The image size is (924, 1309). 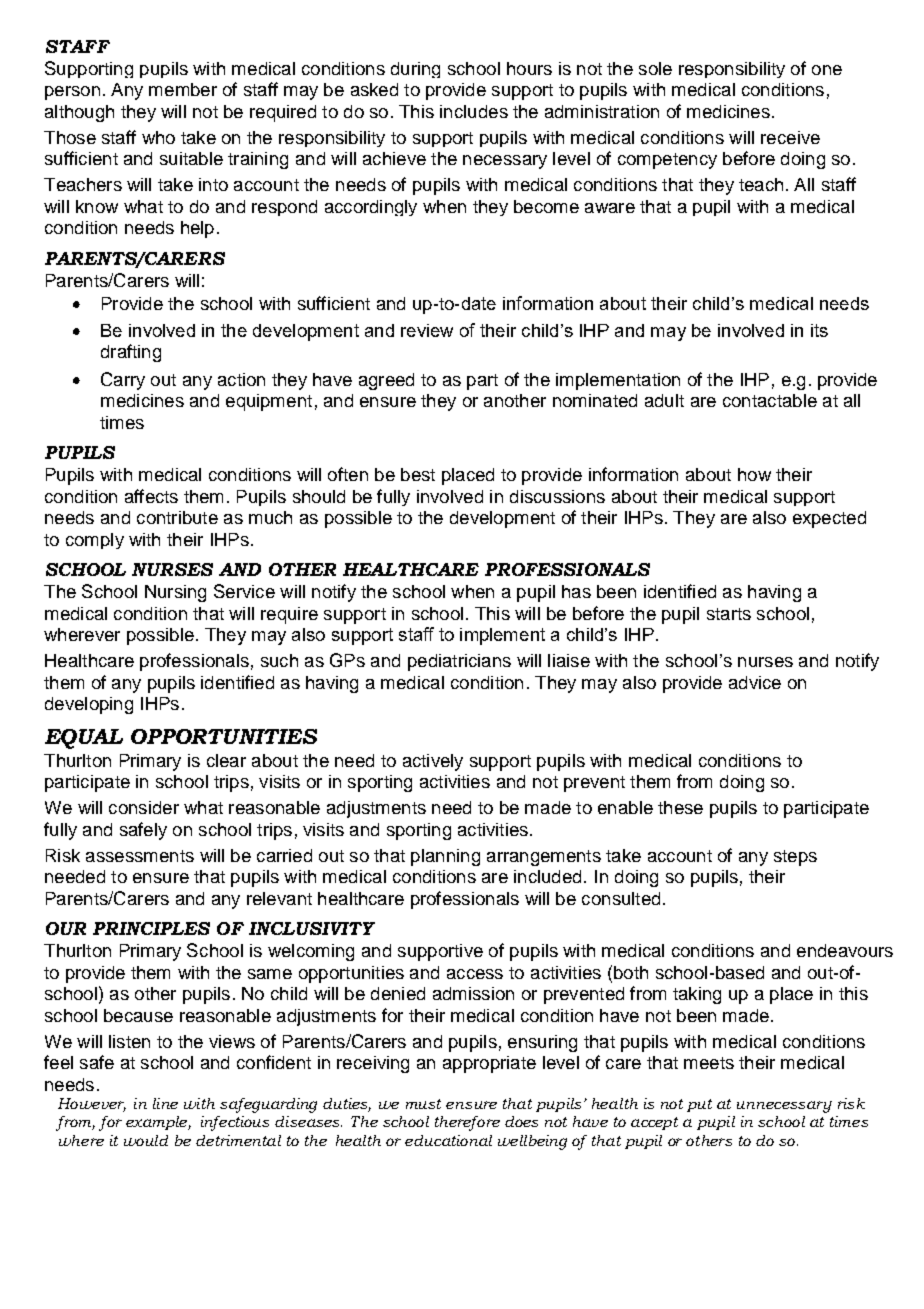 I want to click on actively, so click(x=433, y=762).
